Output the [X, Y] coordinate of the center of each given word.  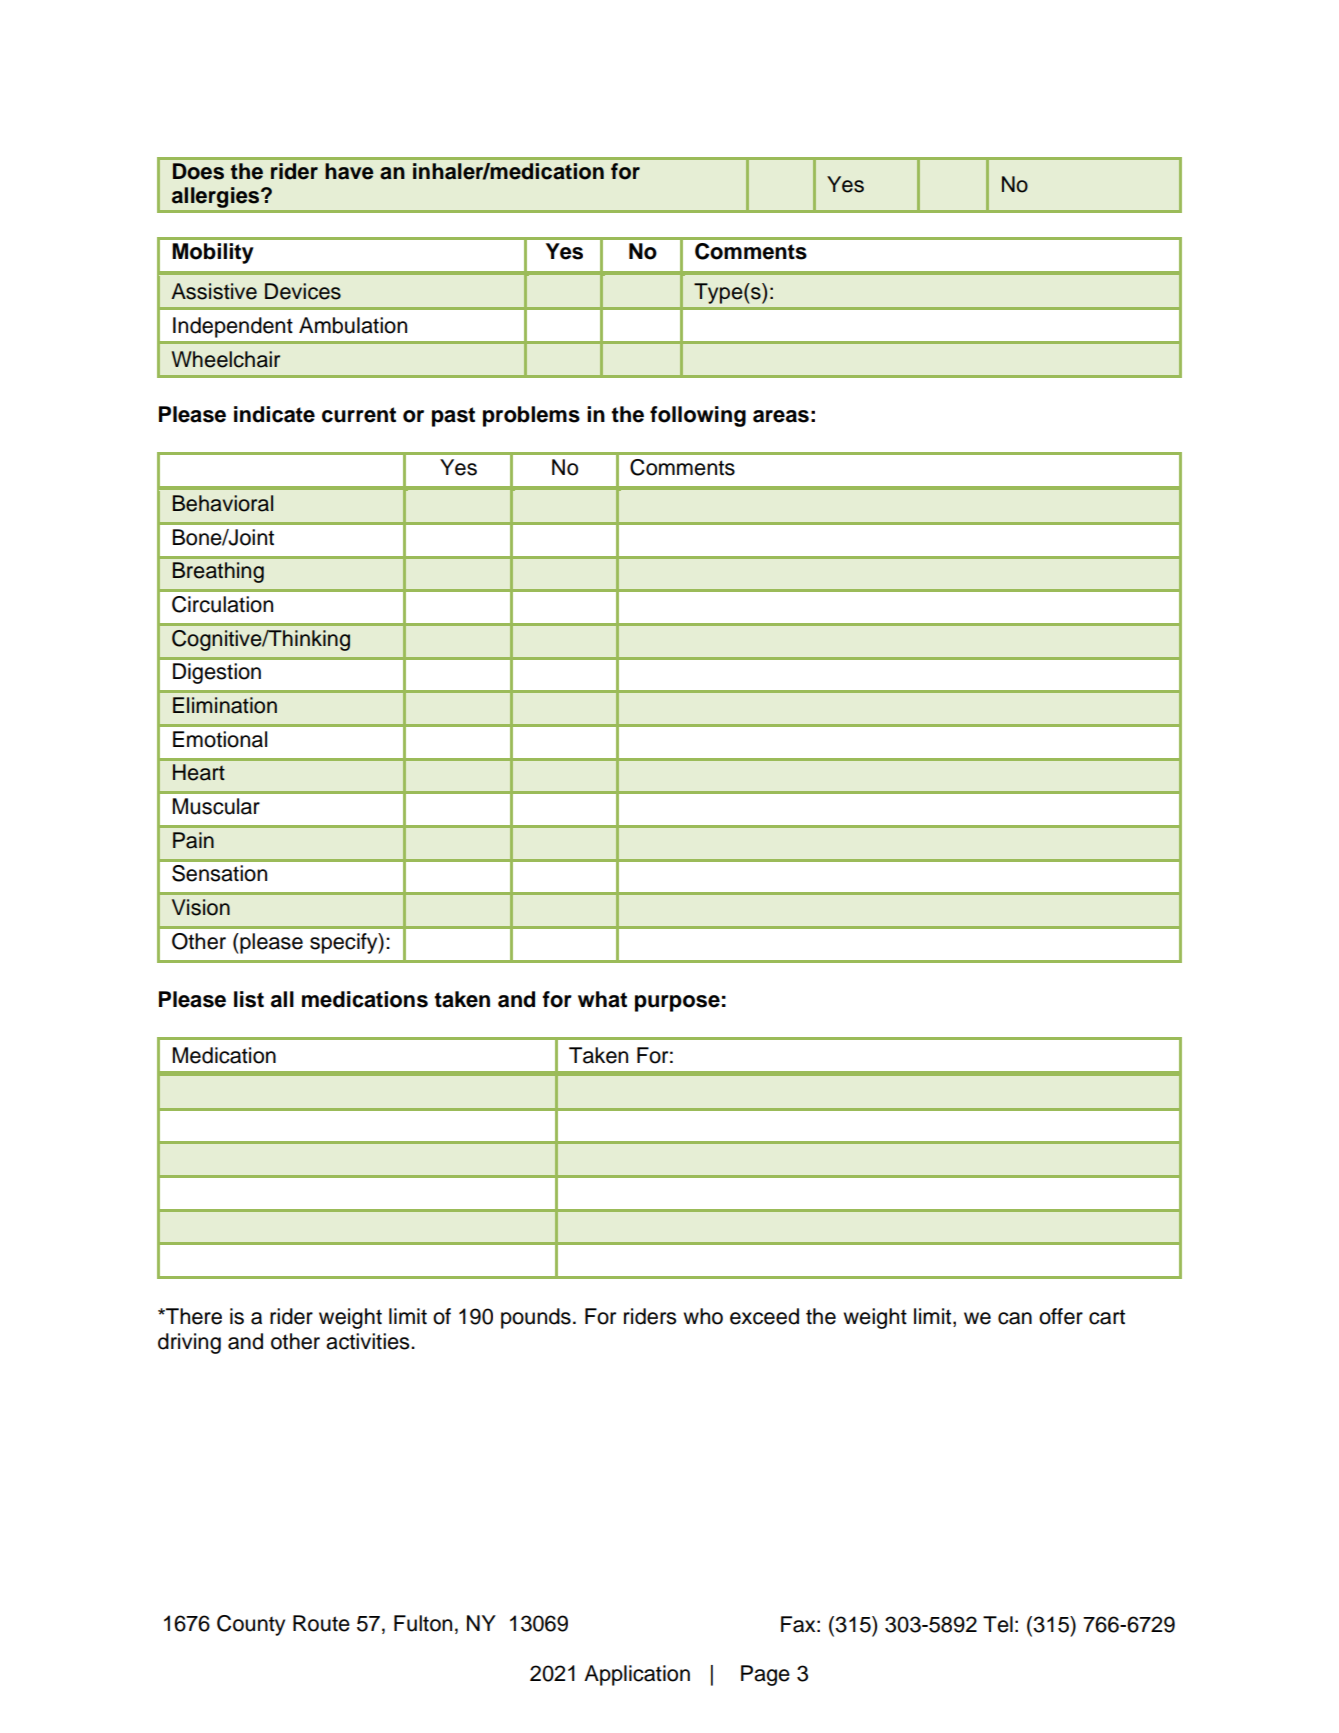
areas [781, 416]
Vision [201, 907]
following [698, 416]
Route [321, 1623]
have [349, 171]
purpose [677, 1003]
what [602, 999]
